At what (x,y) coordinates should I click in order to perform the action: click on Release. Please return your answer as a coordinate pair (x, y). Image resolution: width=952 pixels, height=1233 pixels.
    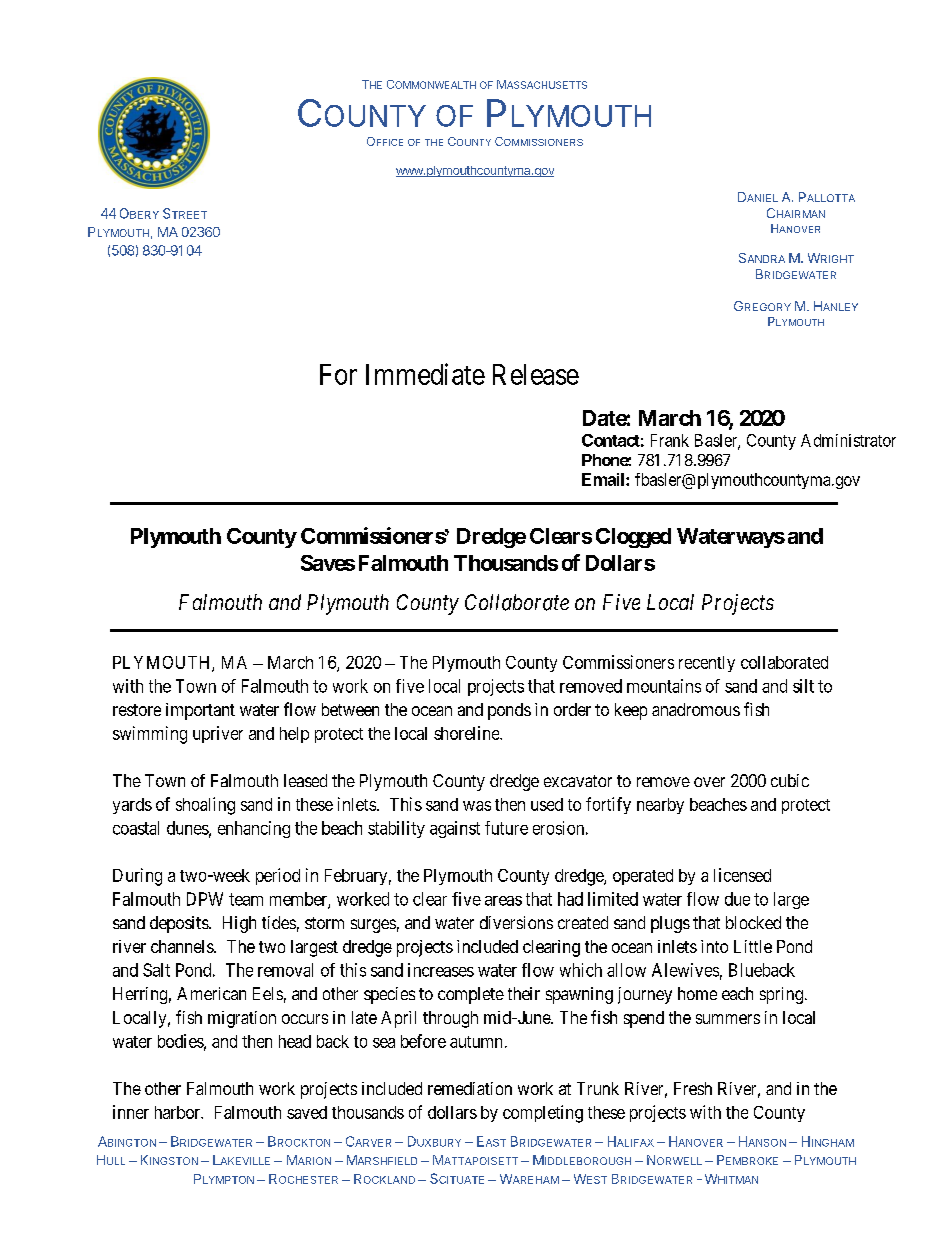
    Looking at the image, I should click on (536, 374).
